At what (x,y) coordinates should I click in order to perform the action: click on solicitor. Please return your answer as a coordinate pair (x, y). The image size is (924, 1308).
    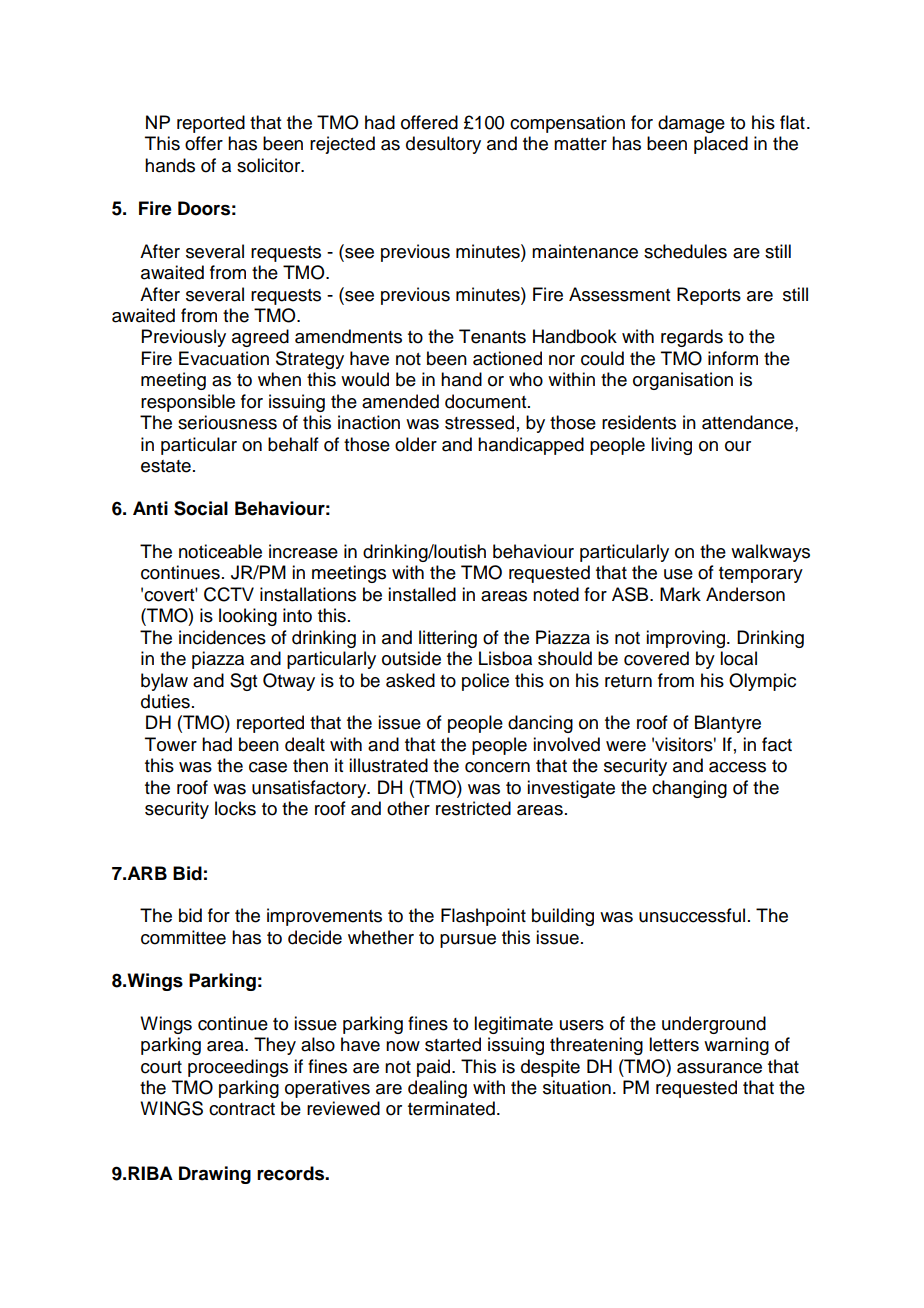
    Looking at the image, I should click on (270, 165).
